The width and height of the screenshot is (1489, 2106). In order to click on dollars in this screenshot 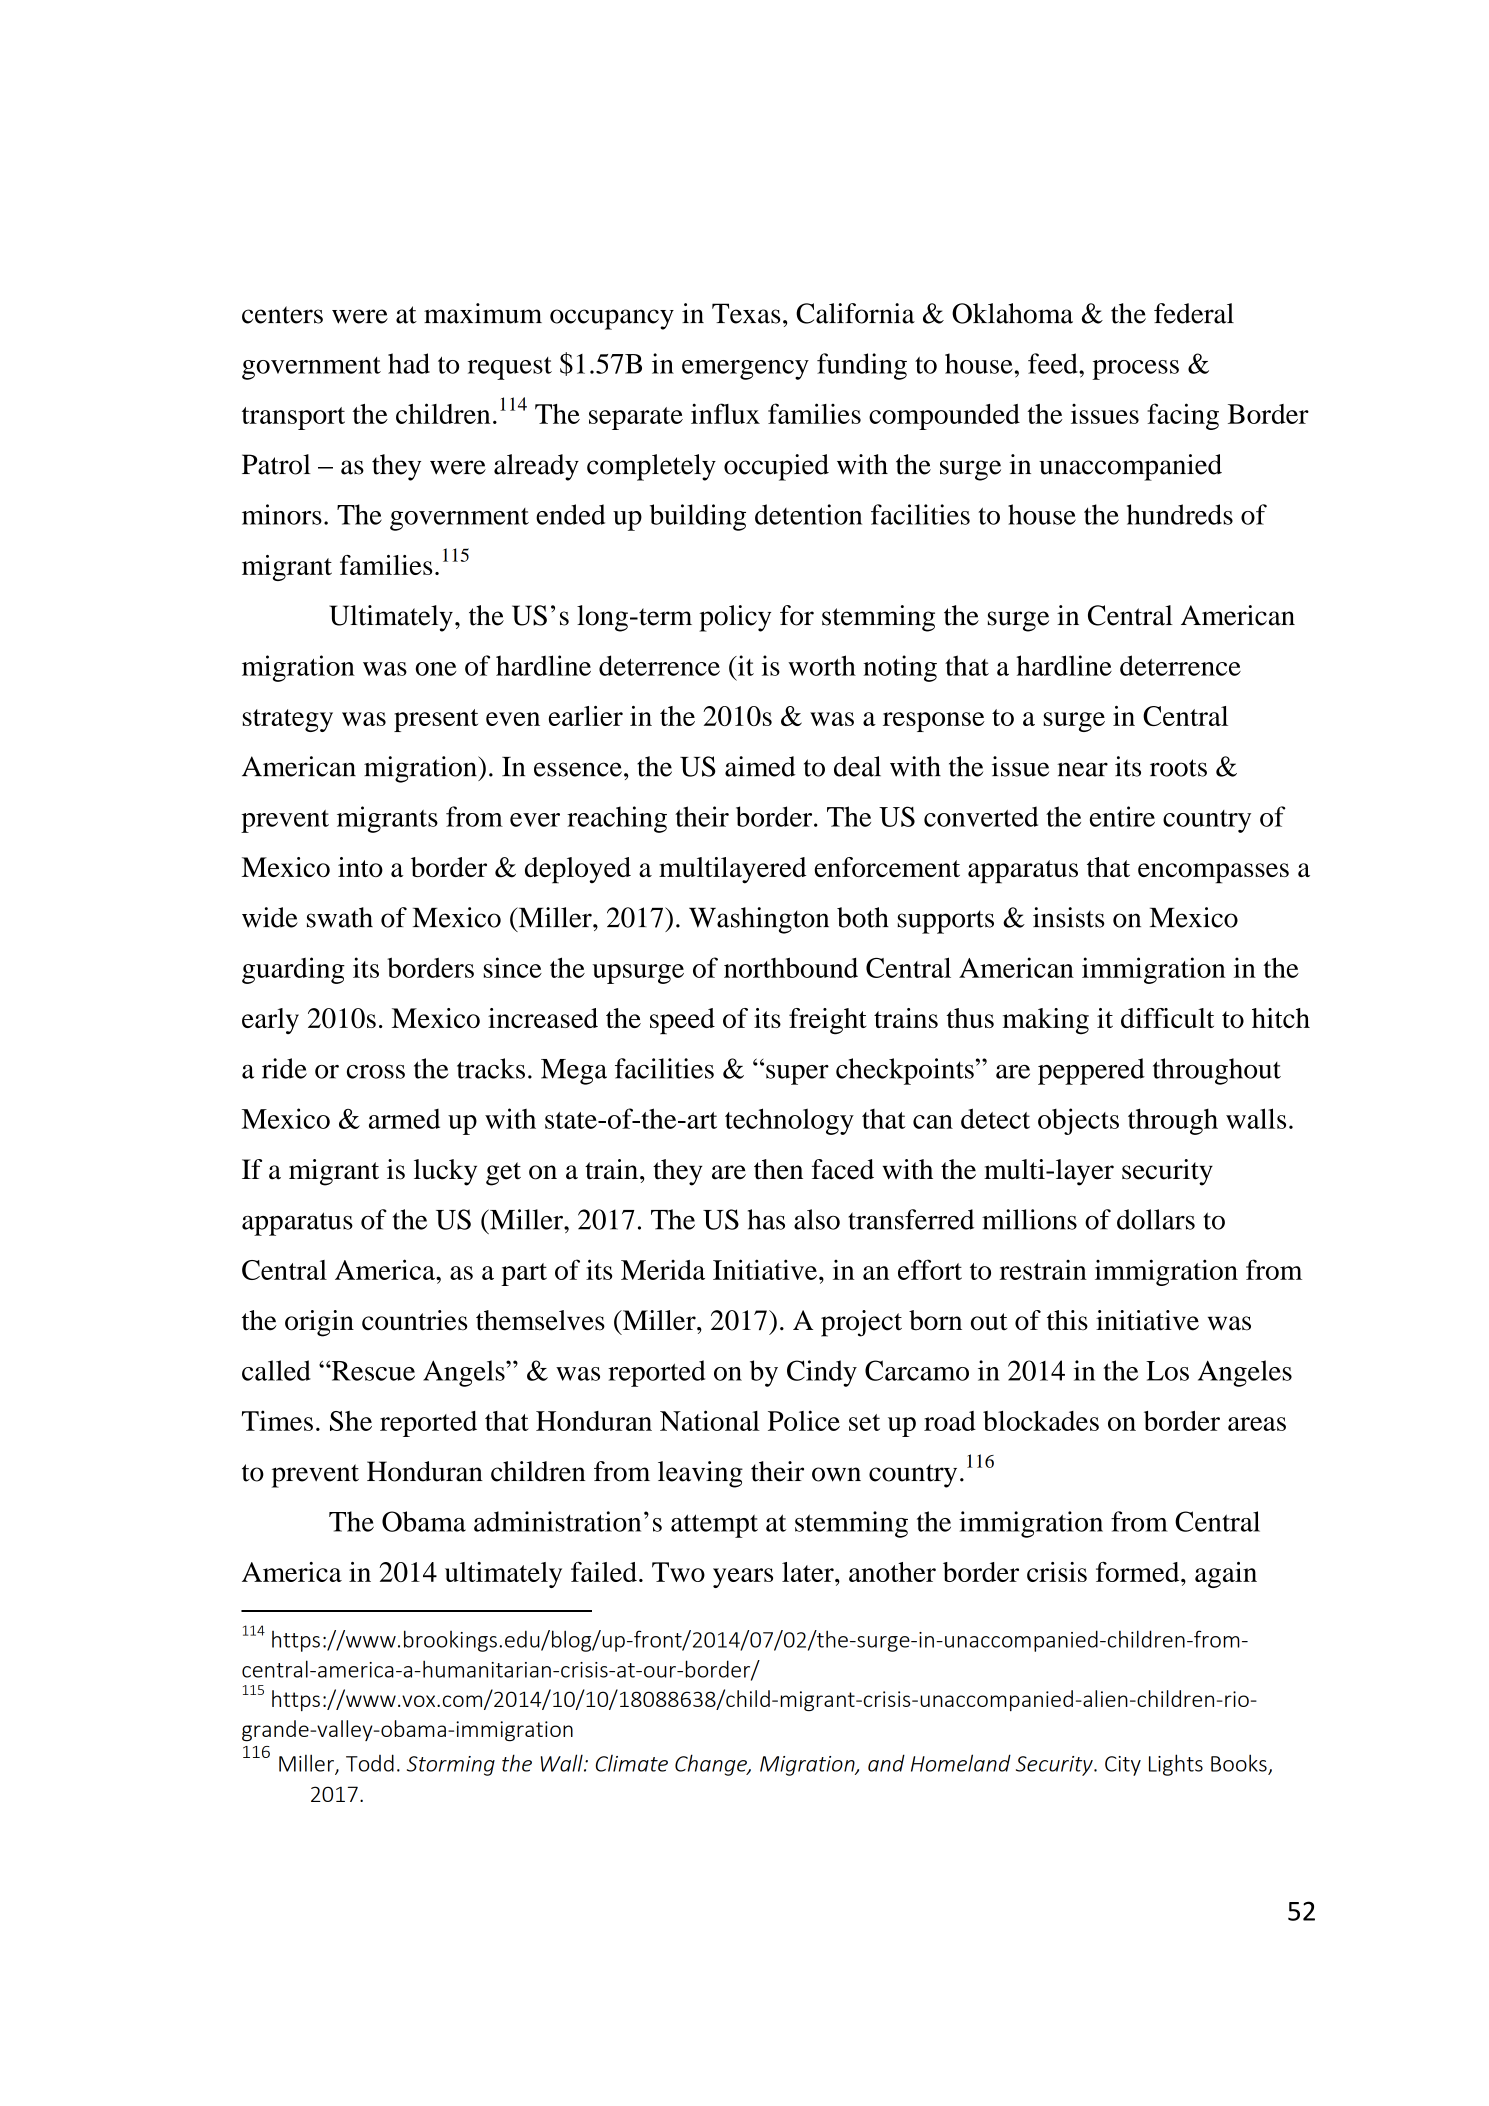, I will do `click(1156, 1219)`.
